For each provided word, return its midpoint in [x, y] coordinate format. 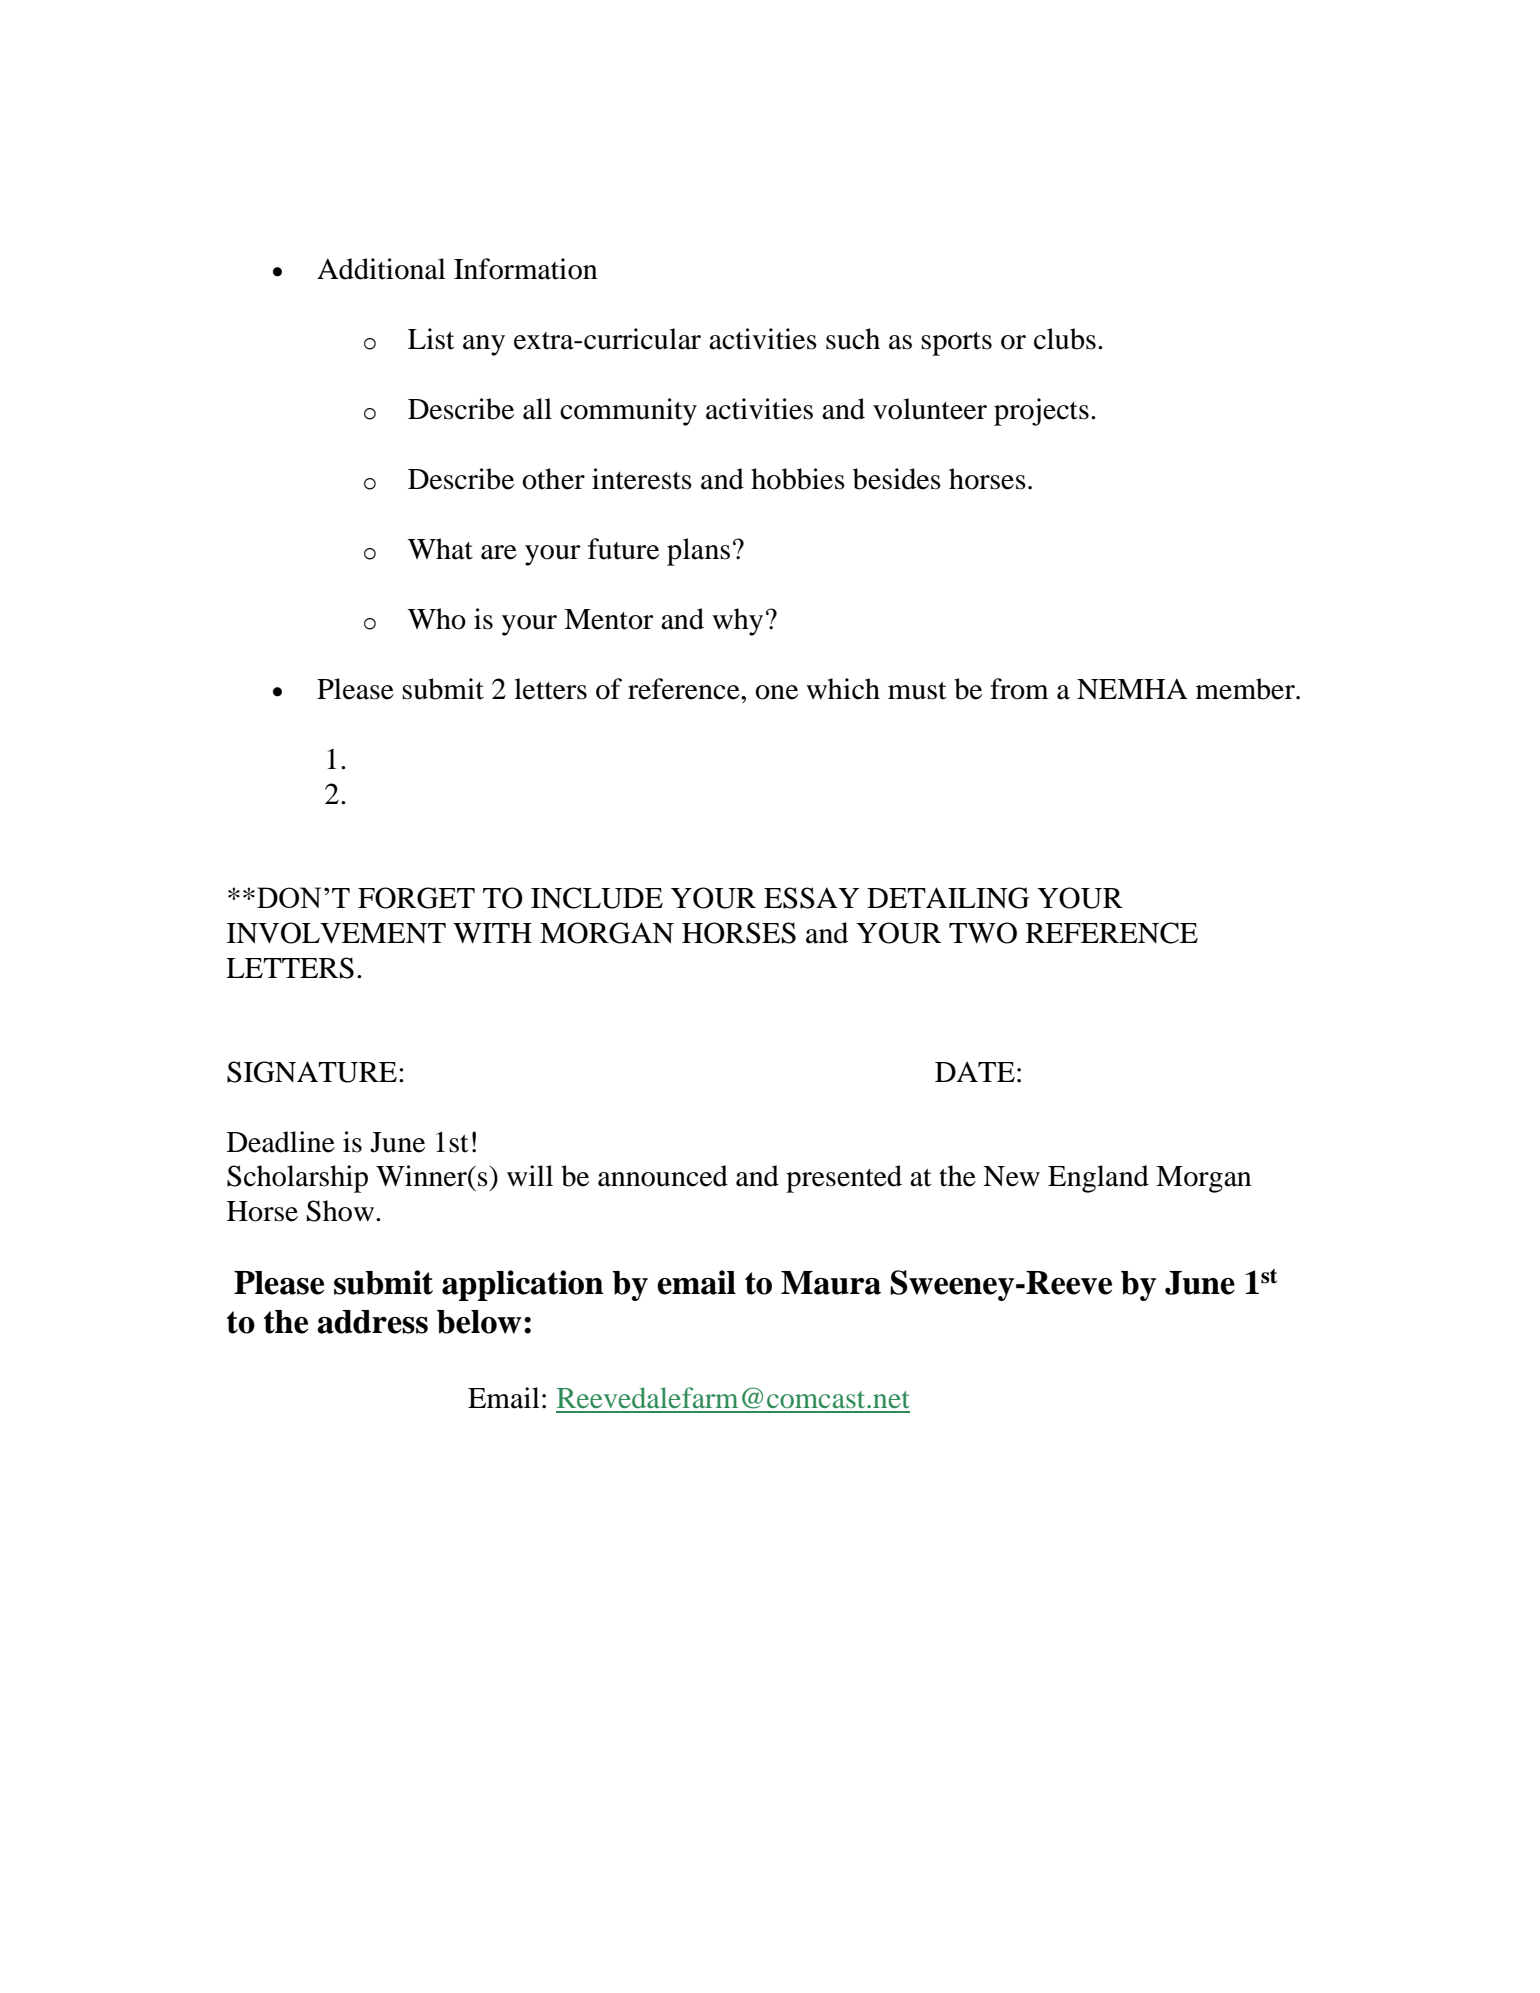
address [372, 1322]
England [1098, 1179]
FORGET [416, 898]
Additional [381, 269]
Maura [831, 1283]
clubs [1065, 339]
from [1019, 689]
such [853, 339]
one [776, 692]
